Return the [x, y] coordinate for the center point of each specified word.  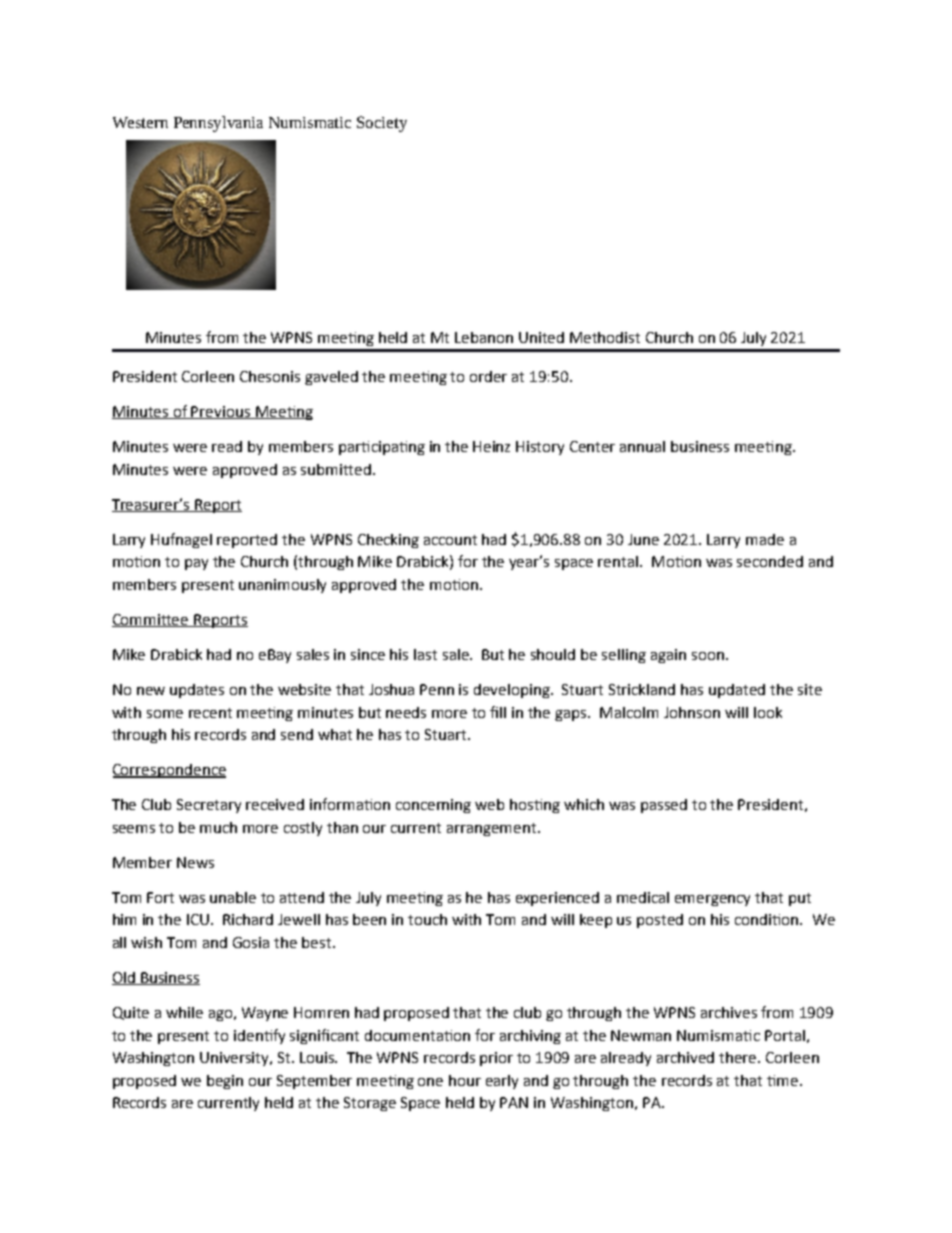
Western [140, 122]
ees [320, 654]
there [739, 1057]
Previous [221, 412]
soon [708, 656]
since [368, 654]
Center [592, 446]
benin [225, 1082]
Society [382, 124]
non [500, 339]
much [218, 827]
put [800, 899]
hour [465, 1080]
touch [427, 919]
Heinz [491, 446]
